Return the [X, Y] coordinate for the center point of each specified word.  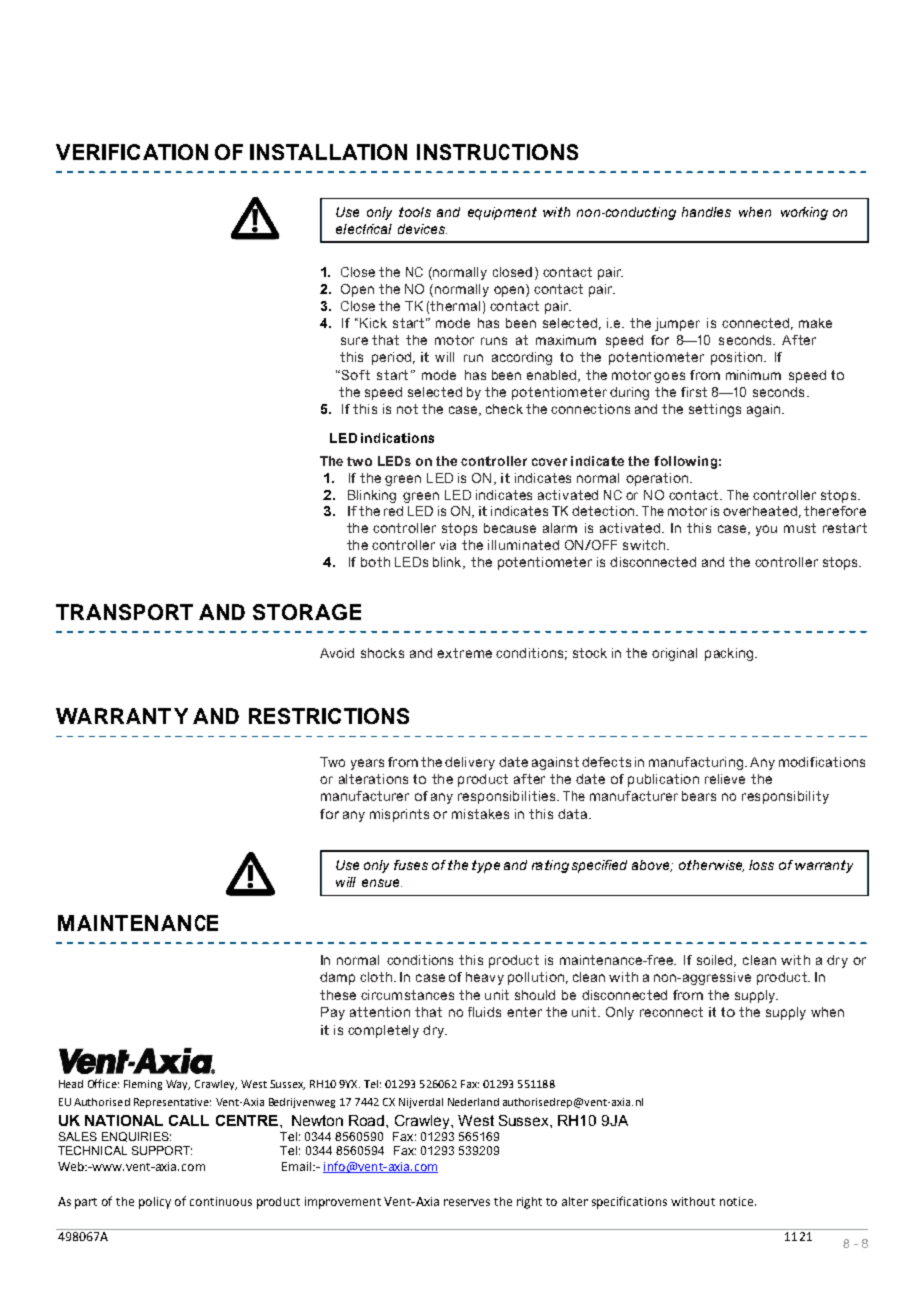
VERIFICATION [132, 152]
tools [415, 212]
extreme [464, 653]
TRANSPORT [124, 612]
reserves [467, 1202]
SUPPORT [162, 1150]
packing [730, 654]
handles [706, 212]
